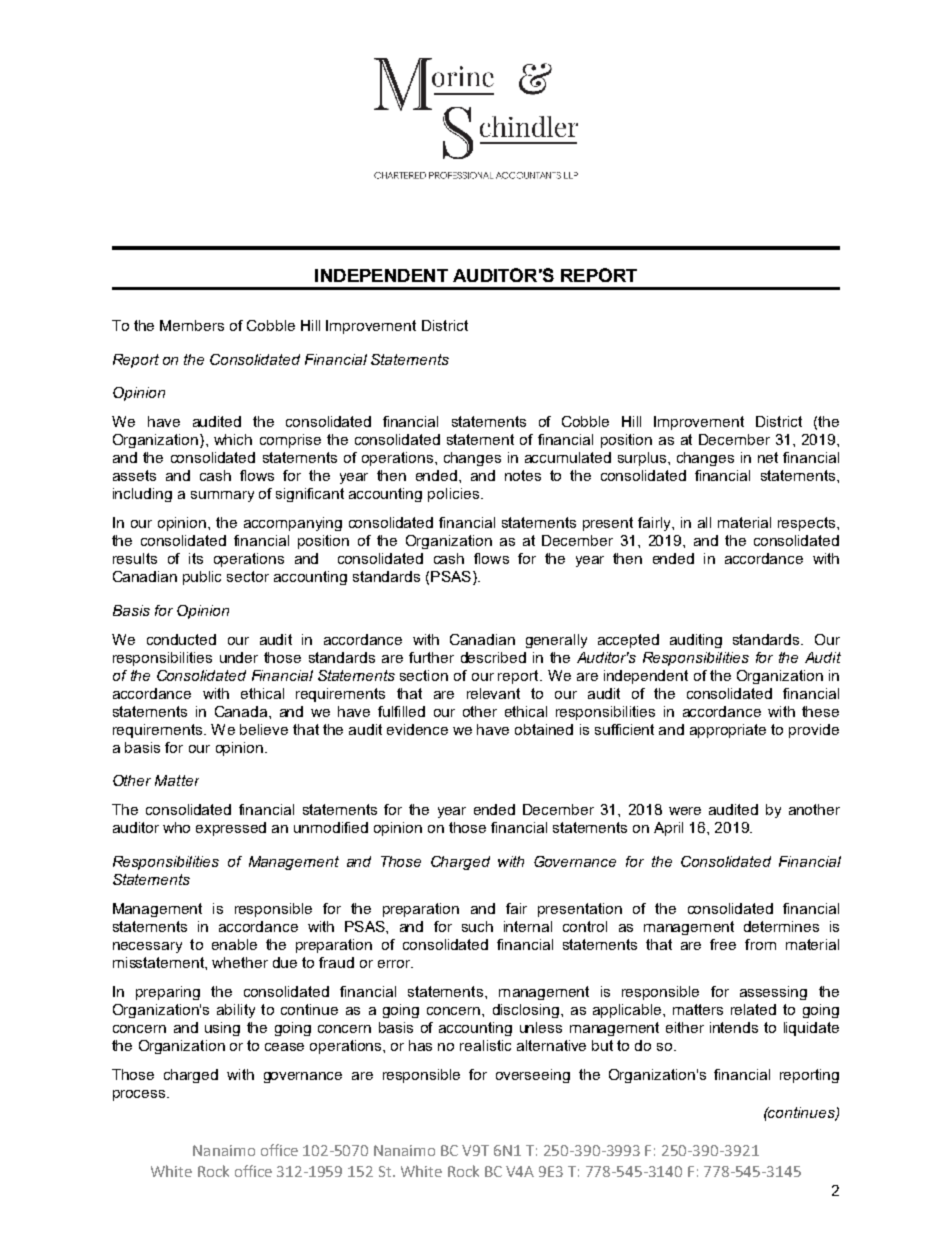  I want to click on respects, so click(808, 524).
